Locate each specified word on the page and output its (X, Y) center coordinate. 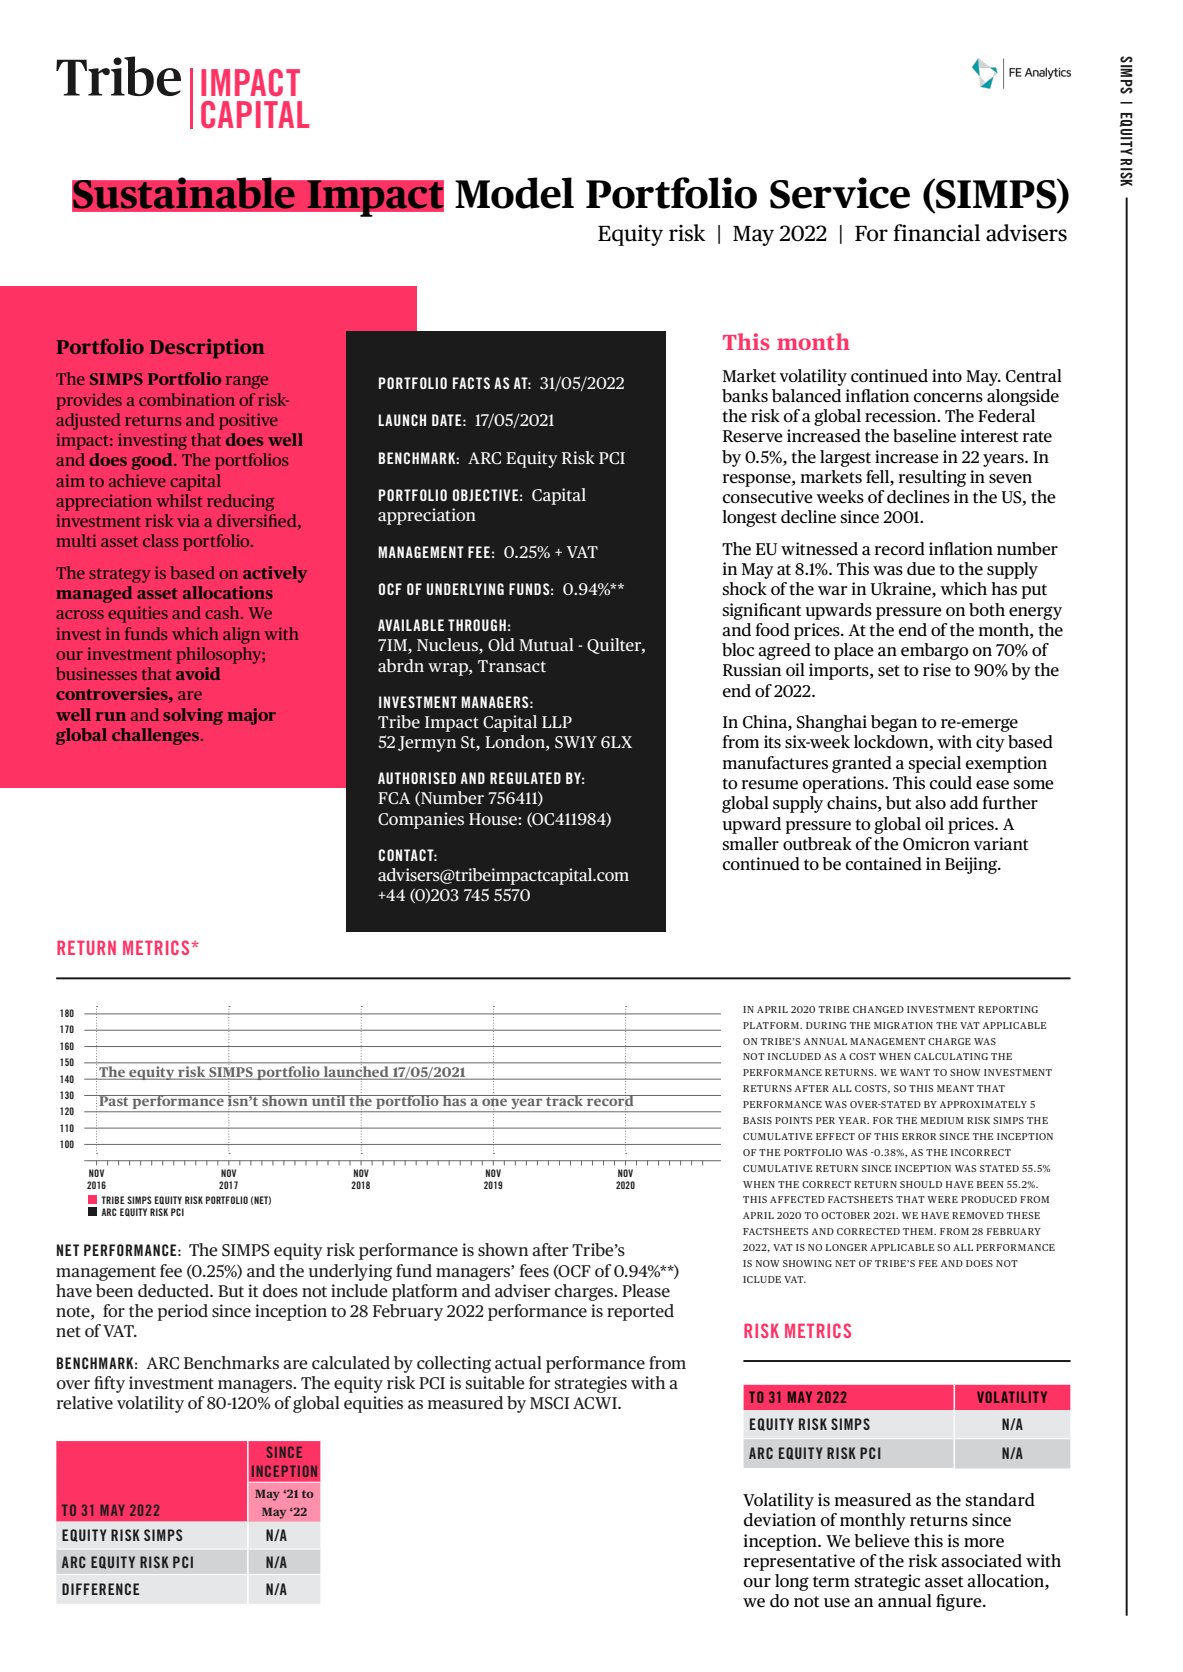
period (183, 1312)
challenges (157, 736)
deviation (780, 1520)
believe (882, 1541)
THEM (919, 1231)
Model (514, 193)
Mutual (546, 644)
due (921, 569)
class (160, 540)
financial (936, 233)
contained (884, 864)
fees (534, 1270)
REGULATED (525, 778)
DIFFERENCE (100, 1589)
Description (207, 349)
